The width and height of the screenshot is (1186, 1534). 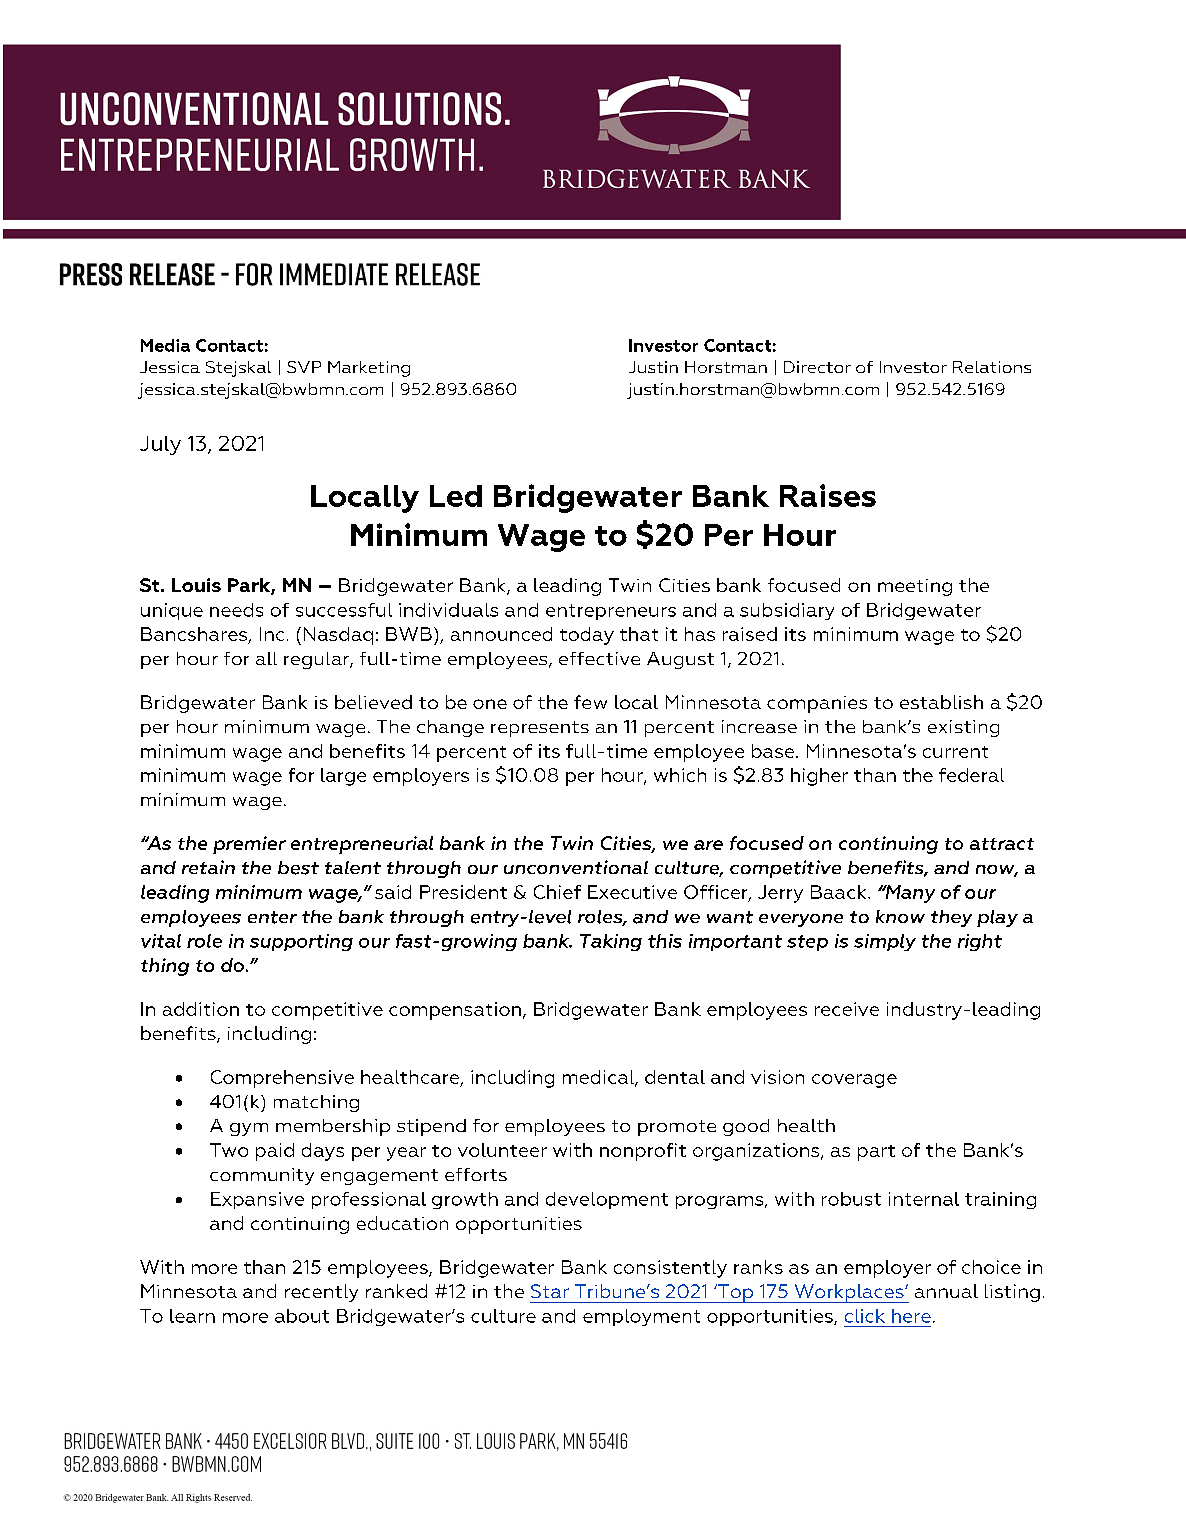 What do you see at coordinates (369, 369) in the screenshot?
I see `Marketing` at bounding box center [369, 369].
